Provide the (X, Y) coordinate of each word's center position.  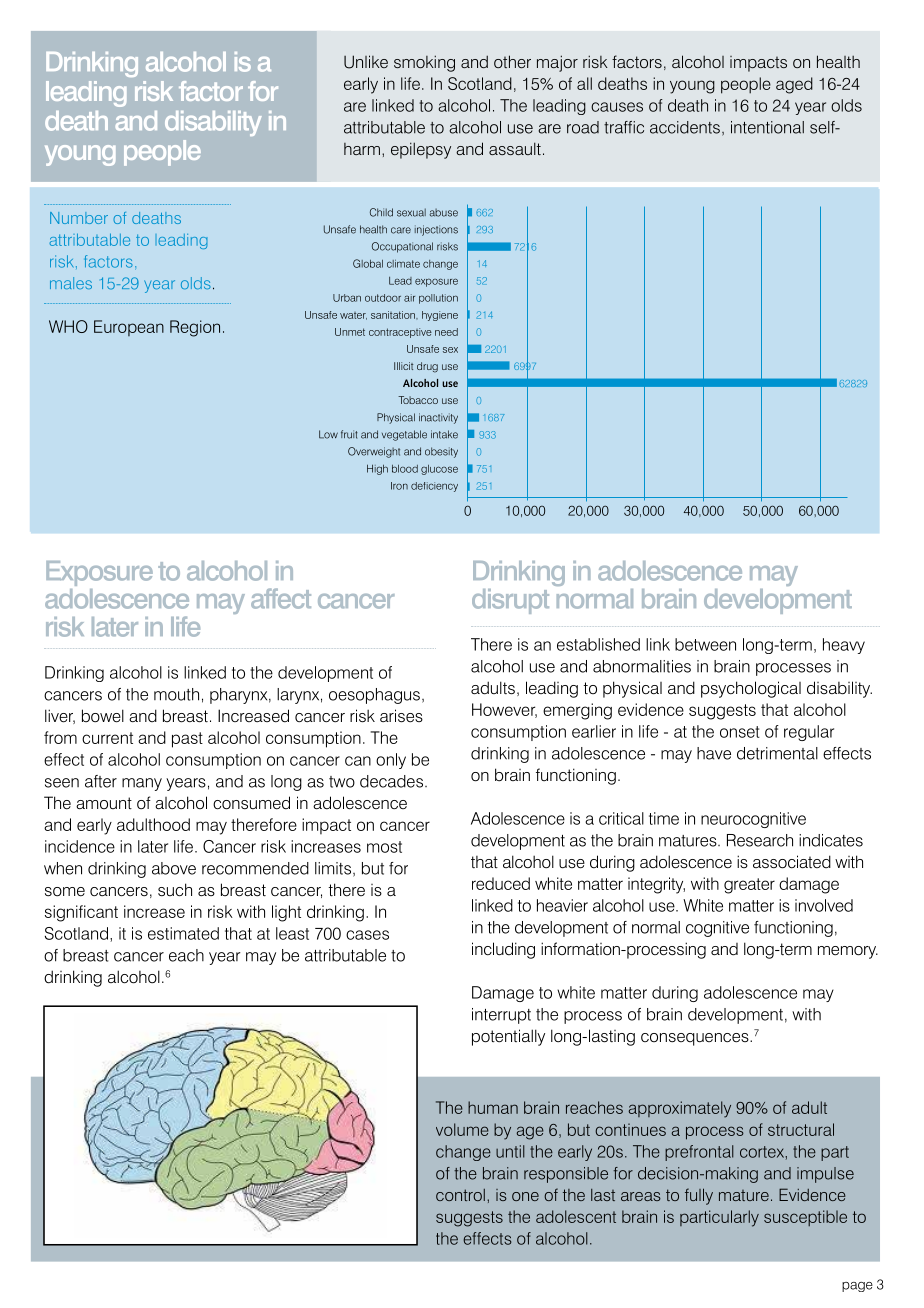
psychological (751, 689)
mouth (176, 694)
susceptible (805, 1218)
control (460, 1195)
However (504, 710)
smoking (424, 63)
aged (794, 85)
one (525, 1196)
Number (79, 218)
